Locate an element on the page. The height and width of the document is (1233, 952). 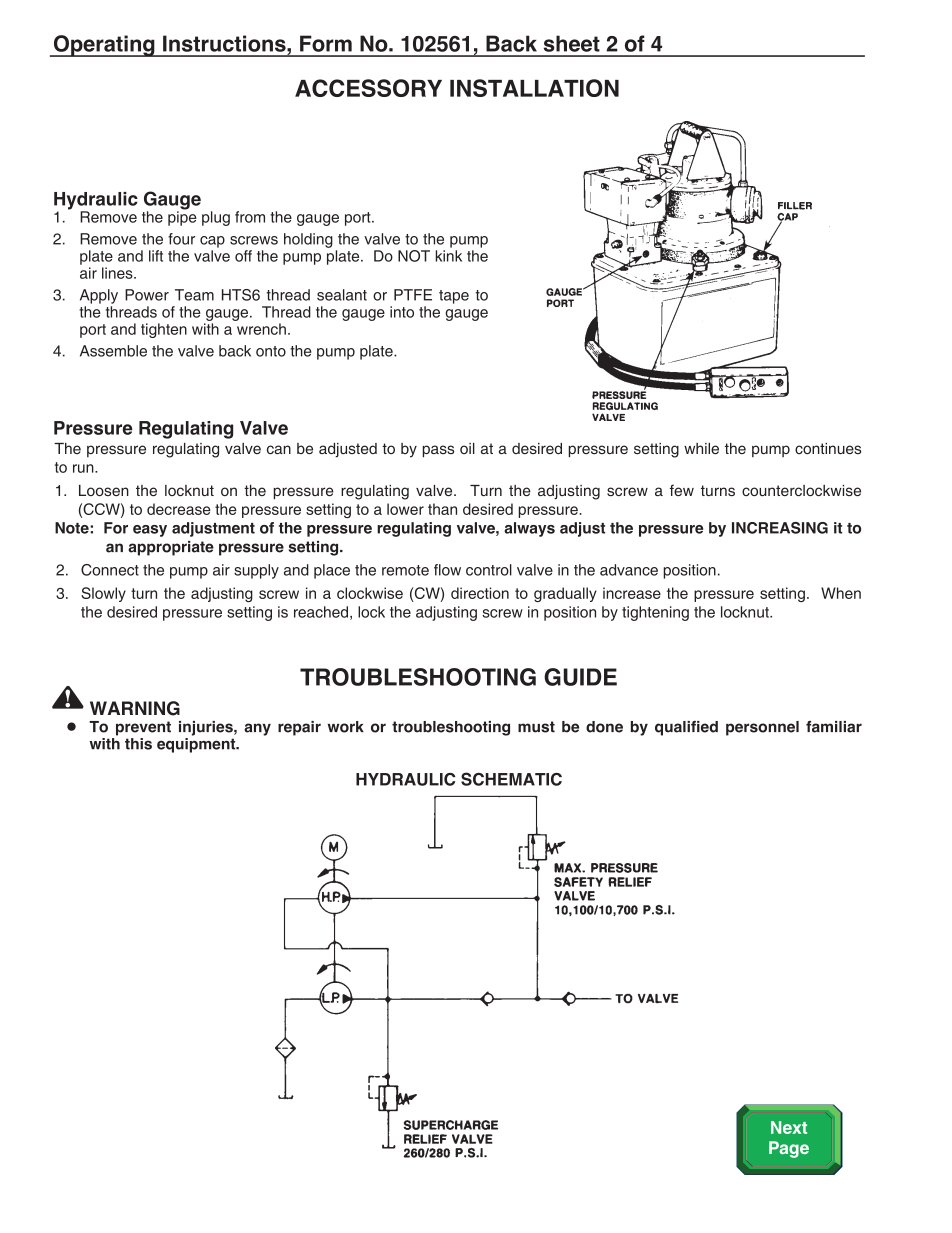
Slowly is located at coordinates (103, 594).
